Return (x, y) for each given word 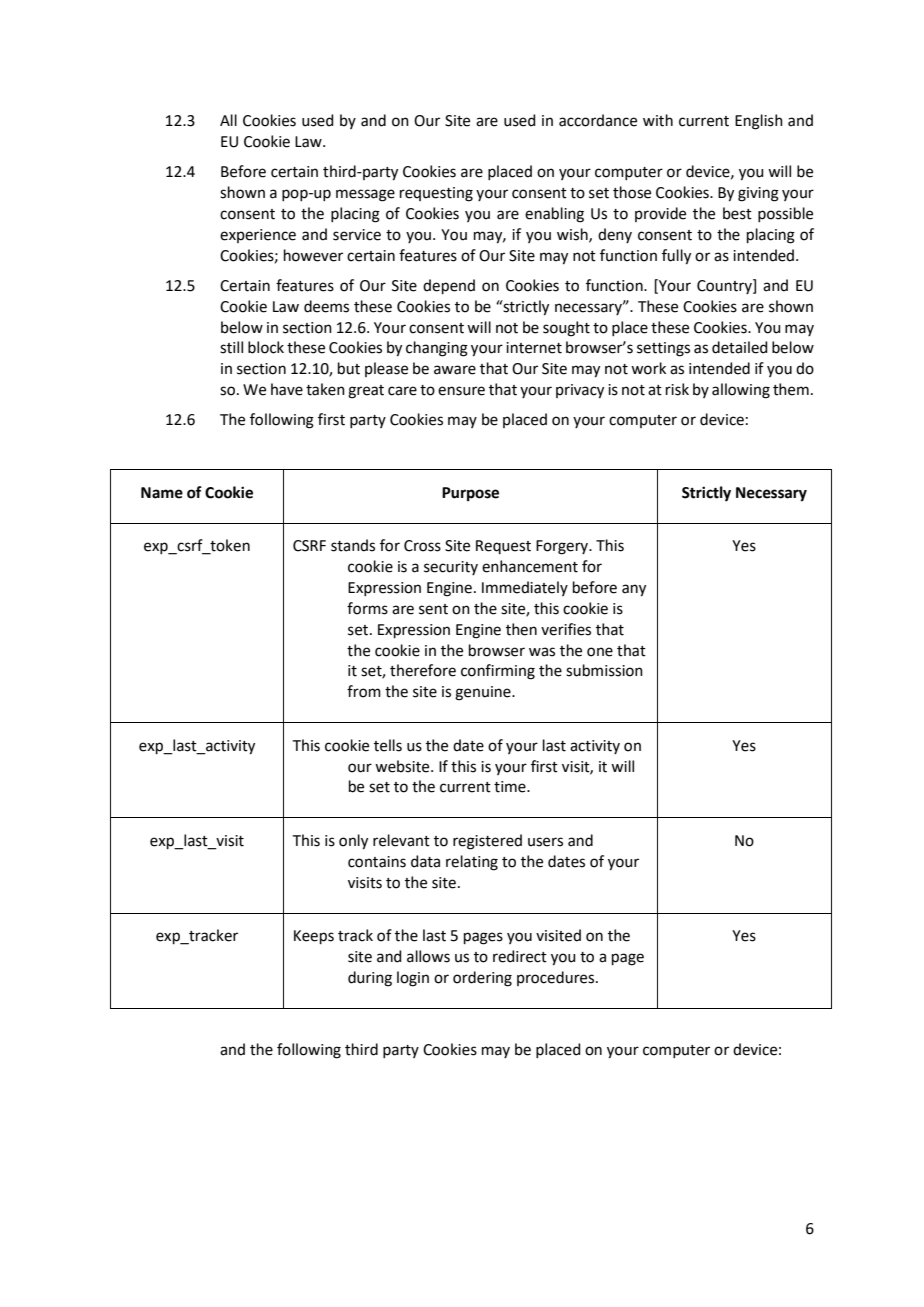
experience (258, 236)
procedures (557, 978)
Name (162, 493)
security (451, 568)
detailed (740, 347)
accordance (598, 120)
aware (455, 370)
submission (604, 670)
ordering (482, 979)
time (511, 787)
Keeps (314, 937)
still (231, 347)
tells (388, 745)
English (759, 122)
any (634, 590)
